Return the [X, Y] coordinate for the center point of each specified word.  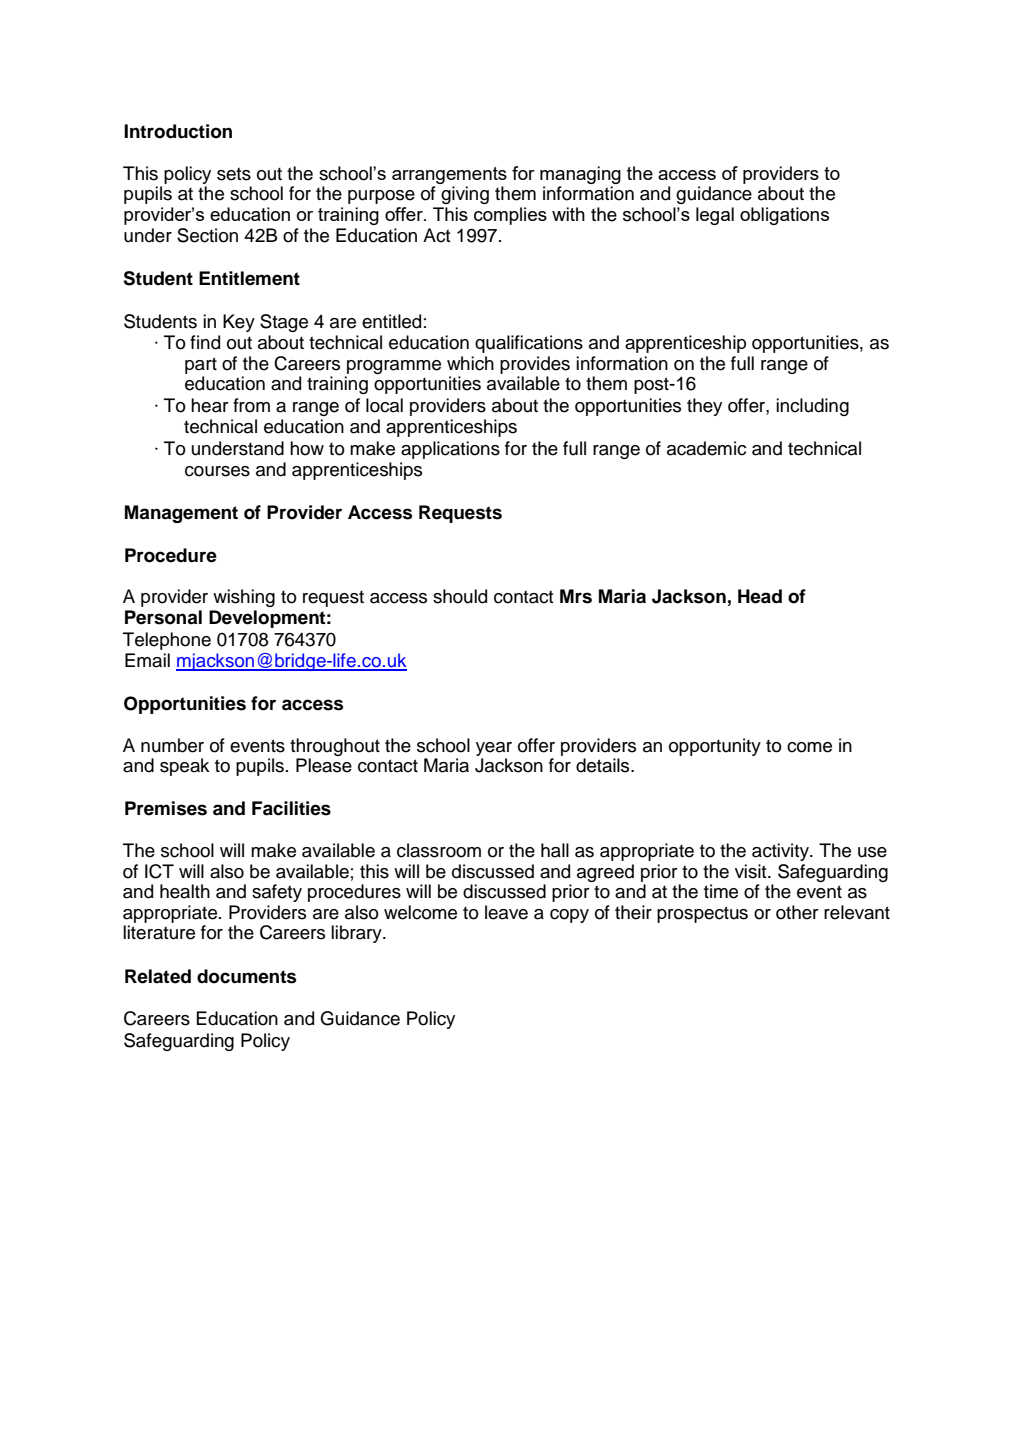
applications [450, 450]
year [494, 749]
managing [580, 175]
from [251, 405]
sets [234, 174]
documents [246, 976]
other [797, 912]
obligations [784, 216]
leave [506, 912]
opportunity [715, 747]
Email [147, 660]
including [812, 407]
